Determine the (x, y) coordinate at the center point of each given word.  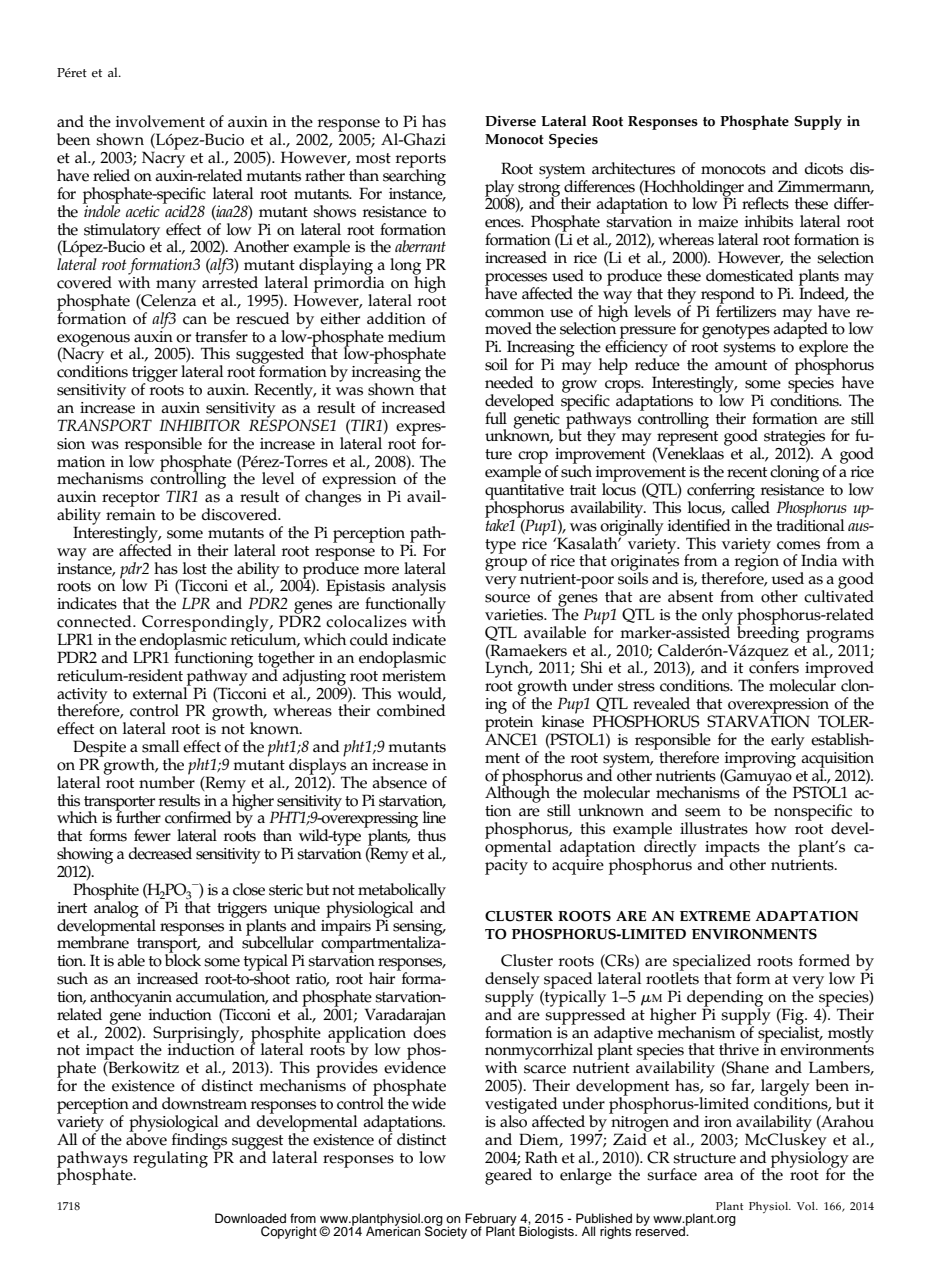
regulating (170, 1159)
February (491, 1220)
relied (111, 175)
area (718, 1176)
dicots (823, 168)
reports (421, 161)
